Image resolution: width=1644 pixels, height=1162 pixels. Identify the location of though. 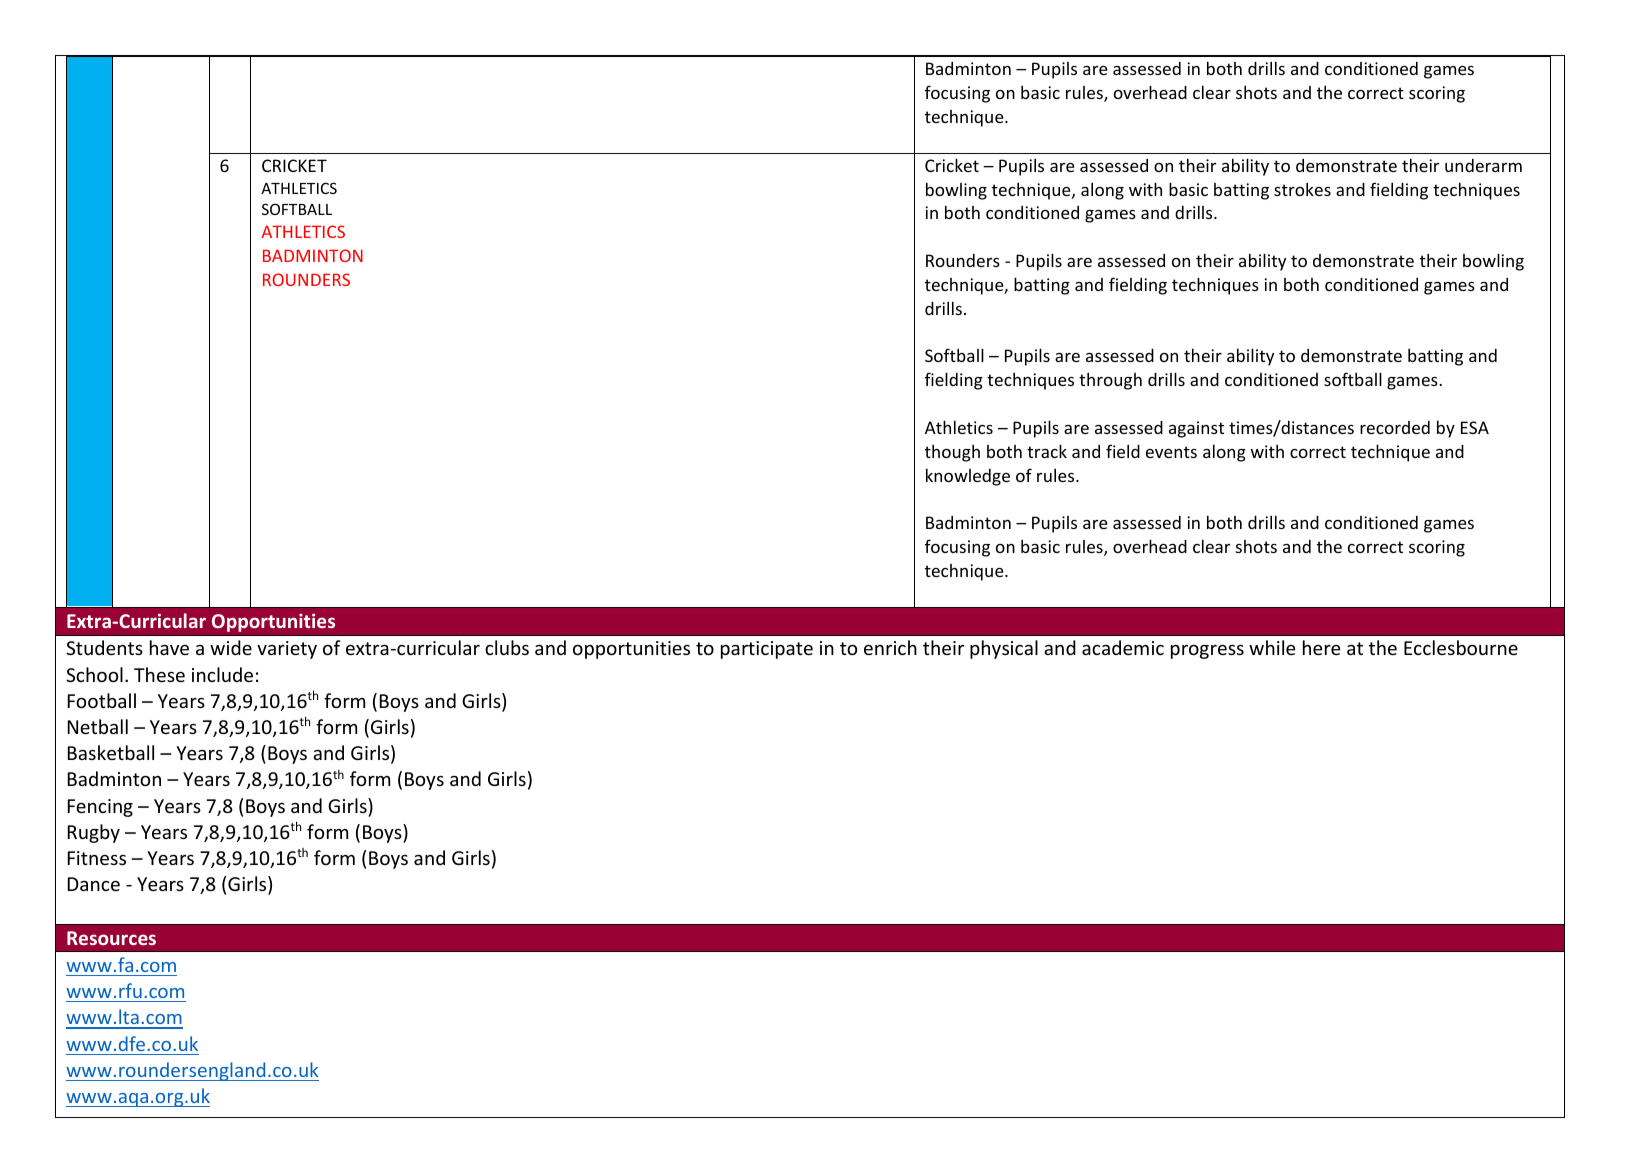
(952, 453).
